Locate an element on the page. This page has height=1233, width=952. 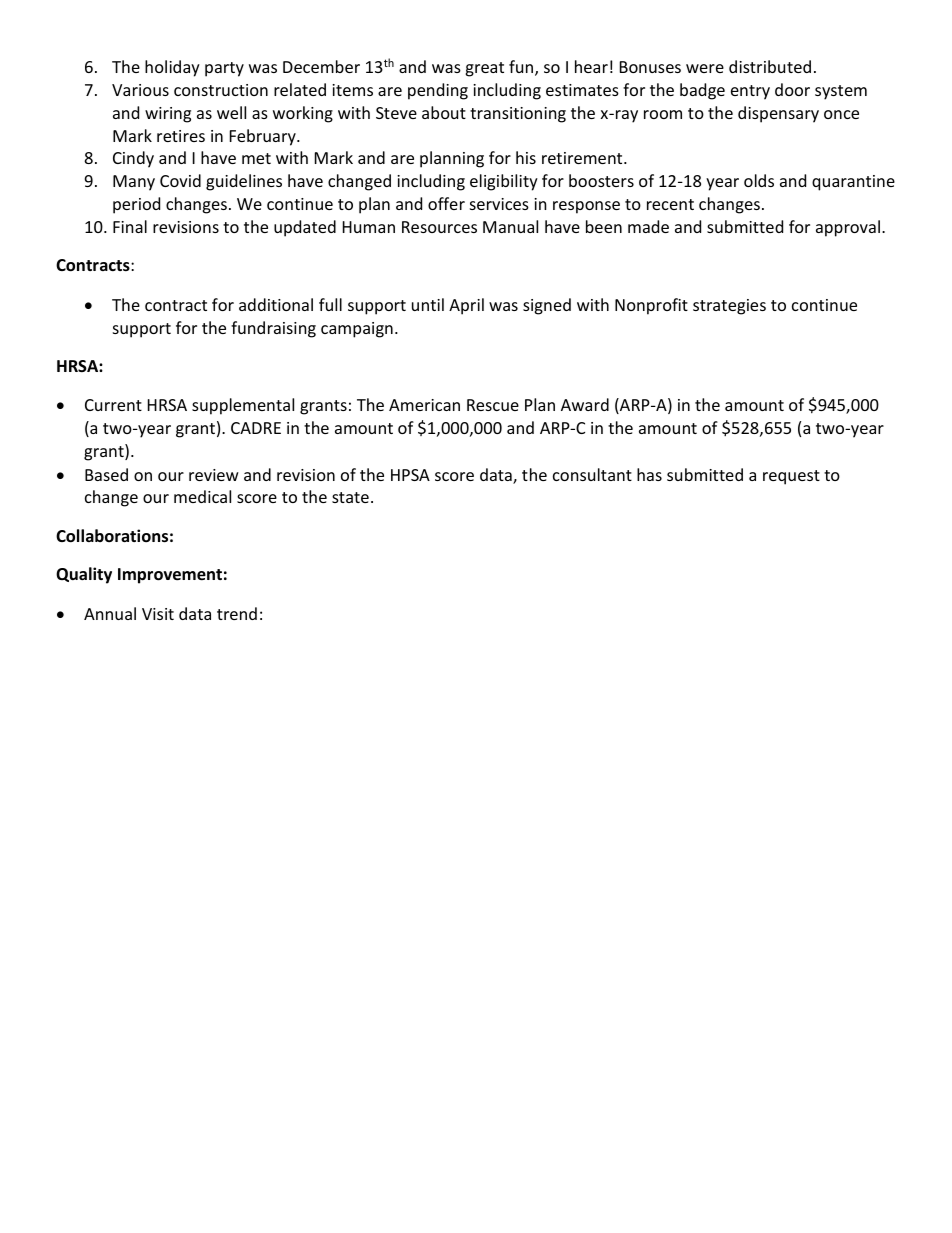
pending is located at coordinates (438, 91).
